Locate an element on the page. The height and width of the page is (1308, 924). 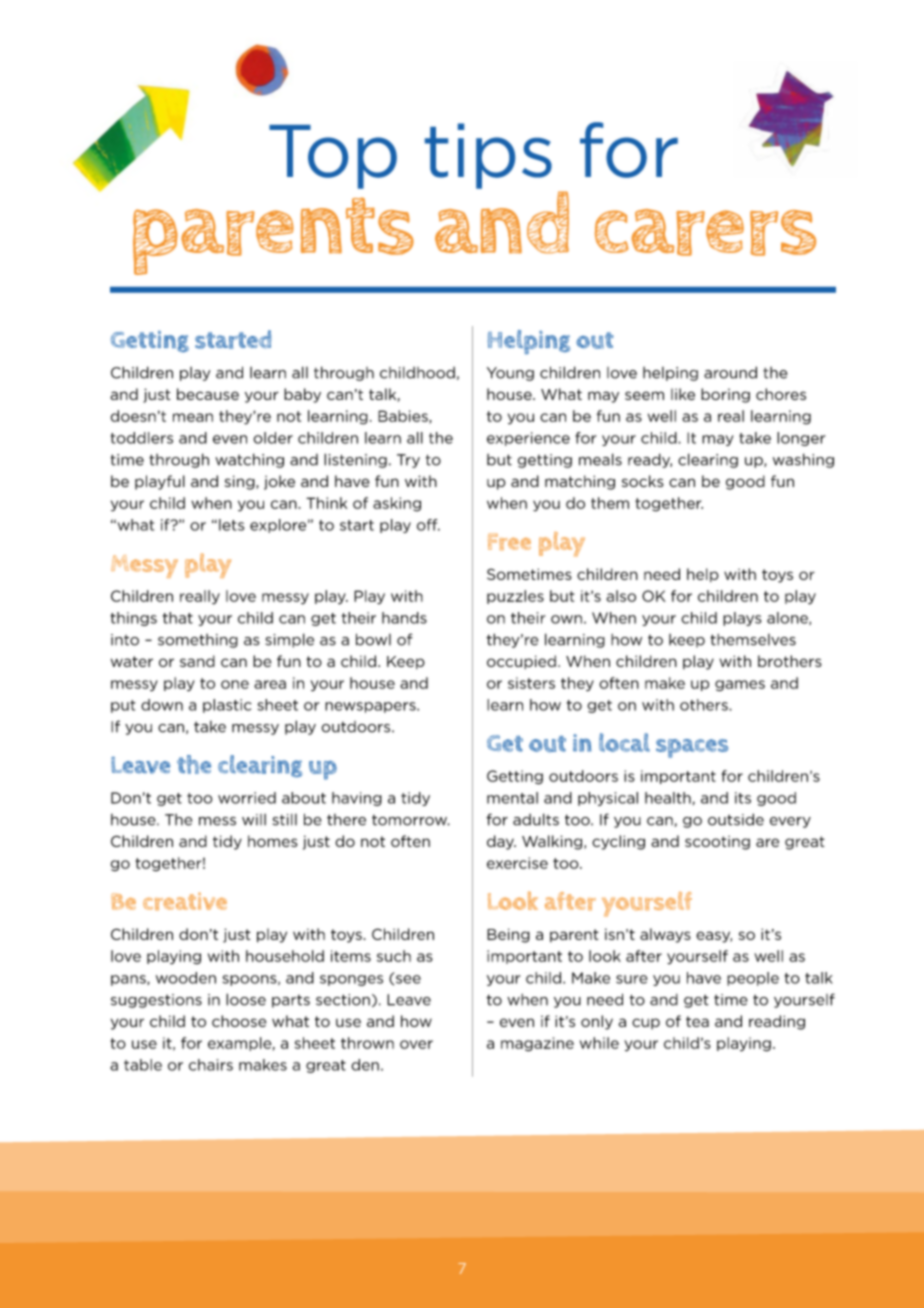
carers is located at coordinates (705, 232).
